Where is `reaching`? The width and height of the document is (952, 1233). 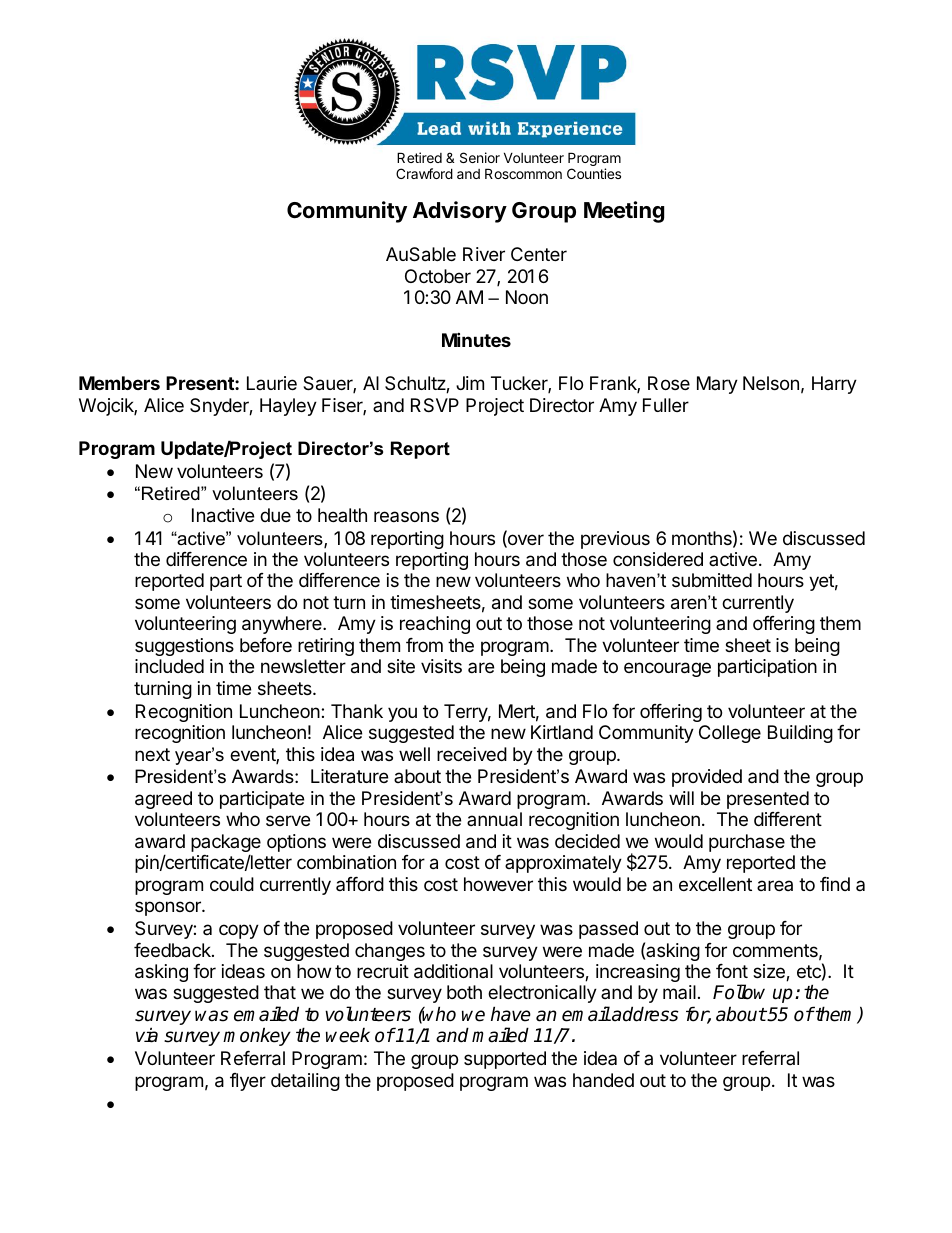 reaching is located at coordinates (435, 625).
